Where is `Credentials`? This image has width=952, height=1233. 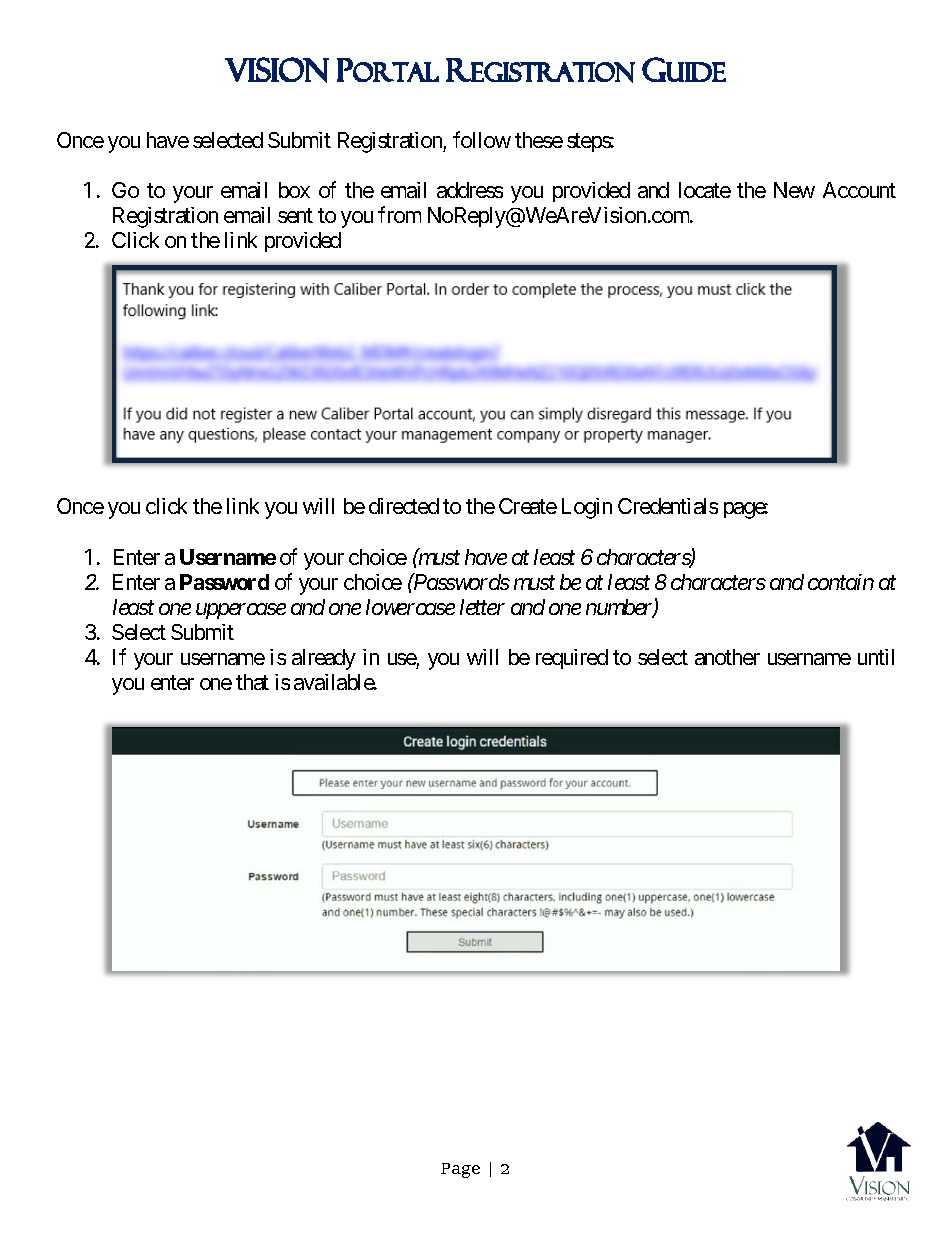 Credentials is located at coordinates (668, 506).
